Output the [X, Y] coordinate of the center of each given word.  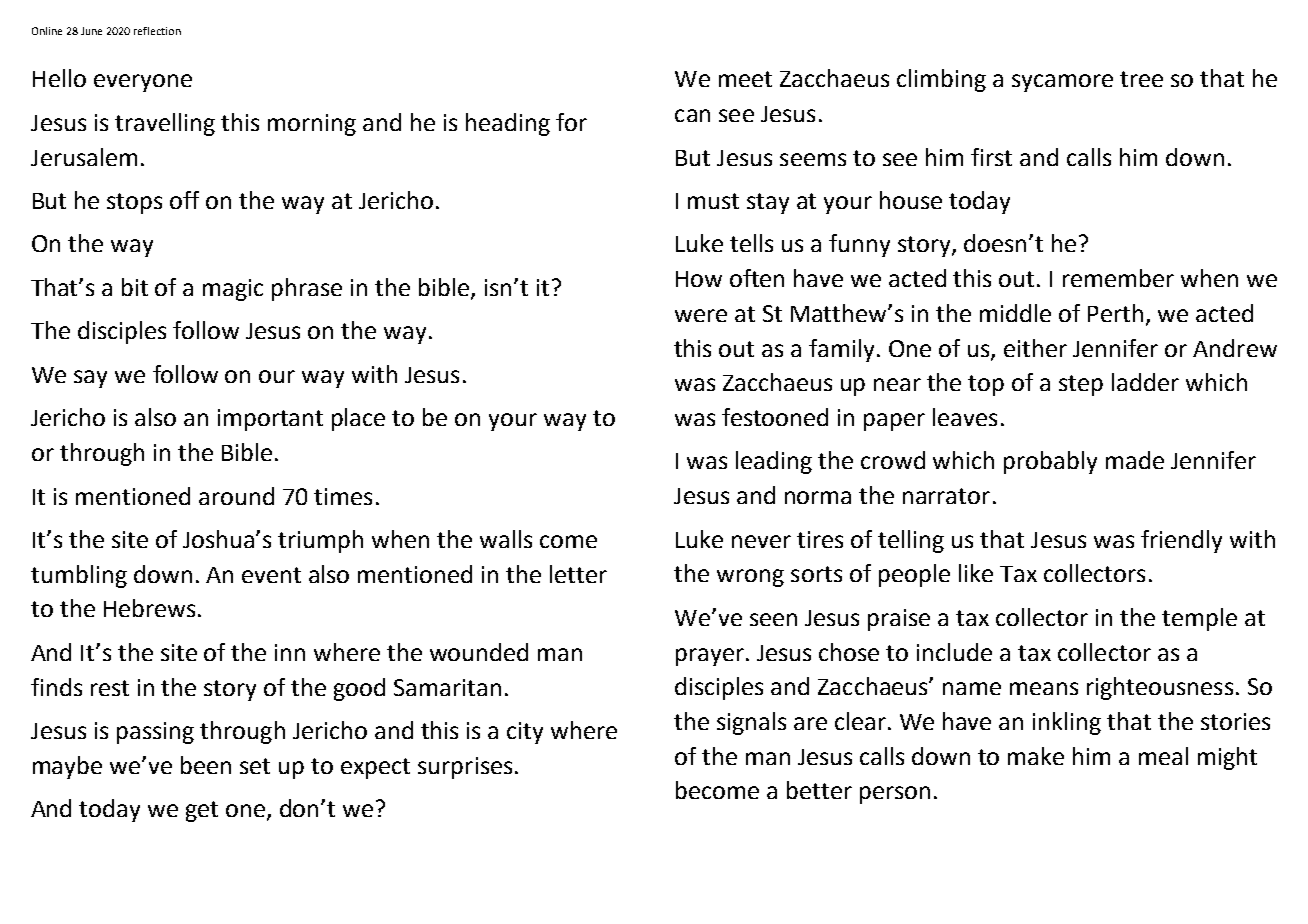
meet [745, 79]
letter [578, 574]
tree [1141, 79]
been [206, 765]
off [184, 200]
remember [1118, 278]
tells [751, 243]
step [1081, 385]
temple [1199, 619]
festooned [775, 417]
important [270, 420]
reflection [157, 31]
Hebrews [149, 608]
